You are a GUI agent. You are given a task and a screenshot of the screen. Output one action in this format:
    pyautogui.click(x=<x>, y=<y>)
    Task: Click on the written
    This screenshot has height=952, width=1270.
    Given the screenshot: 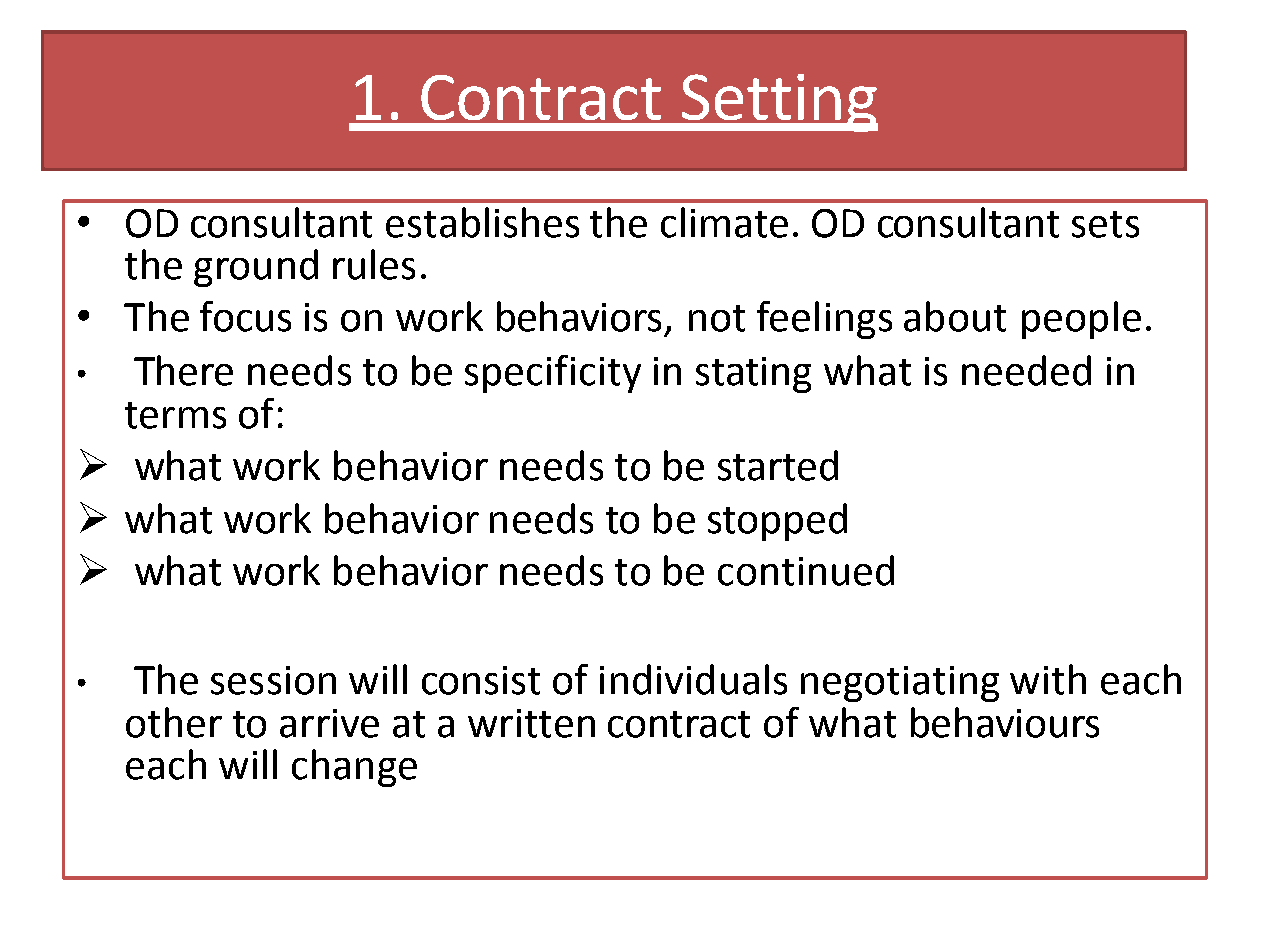 What is the action you would take?
    pyautogui.click(x=531, y=723)
